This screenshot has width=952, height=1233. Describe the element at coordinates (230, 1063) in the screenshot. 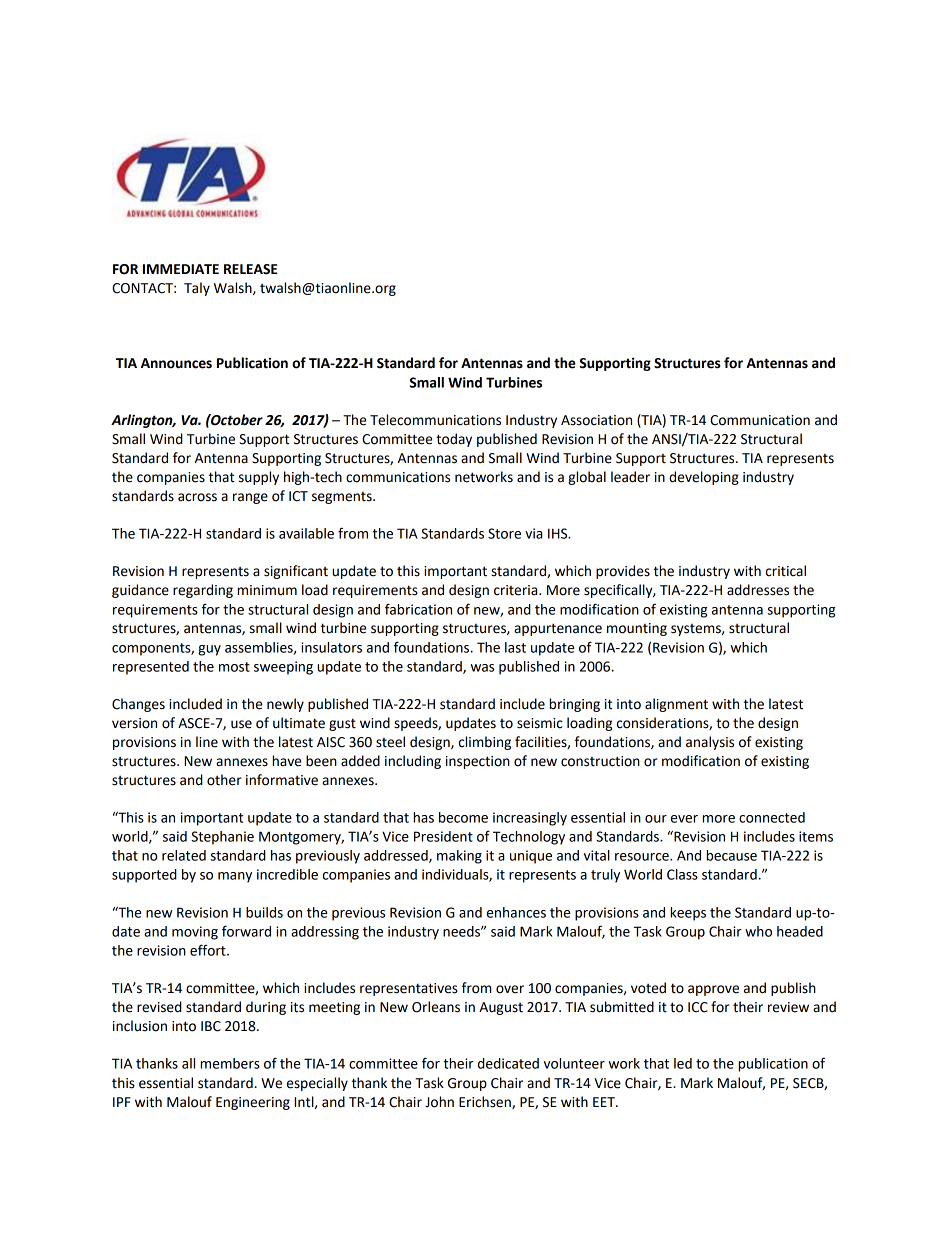

I see `members` at that location.
